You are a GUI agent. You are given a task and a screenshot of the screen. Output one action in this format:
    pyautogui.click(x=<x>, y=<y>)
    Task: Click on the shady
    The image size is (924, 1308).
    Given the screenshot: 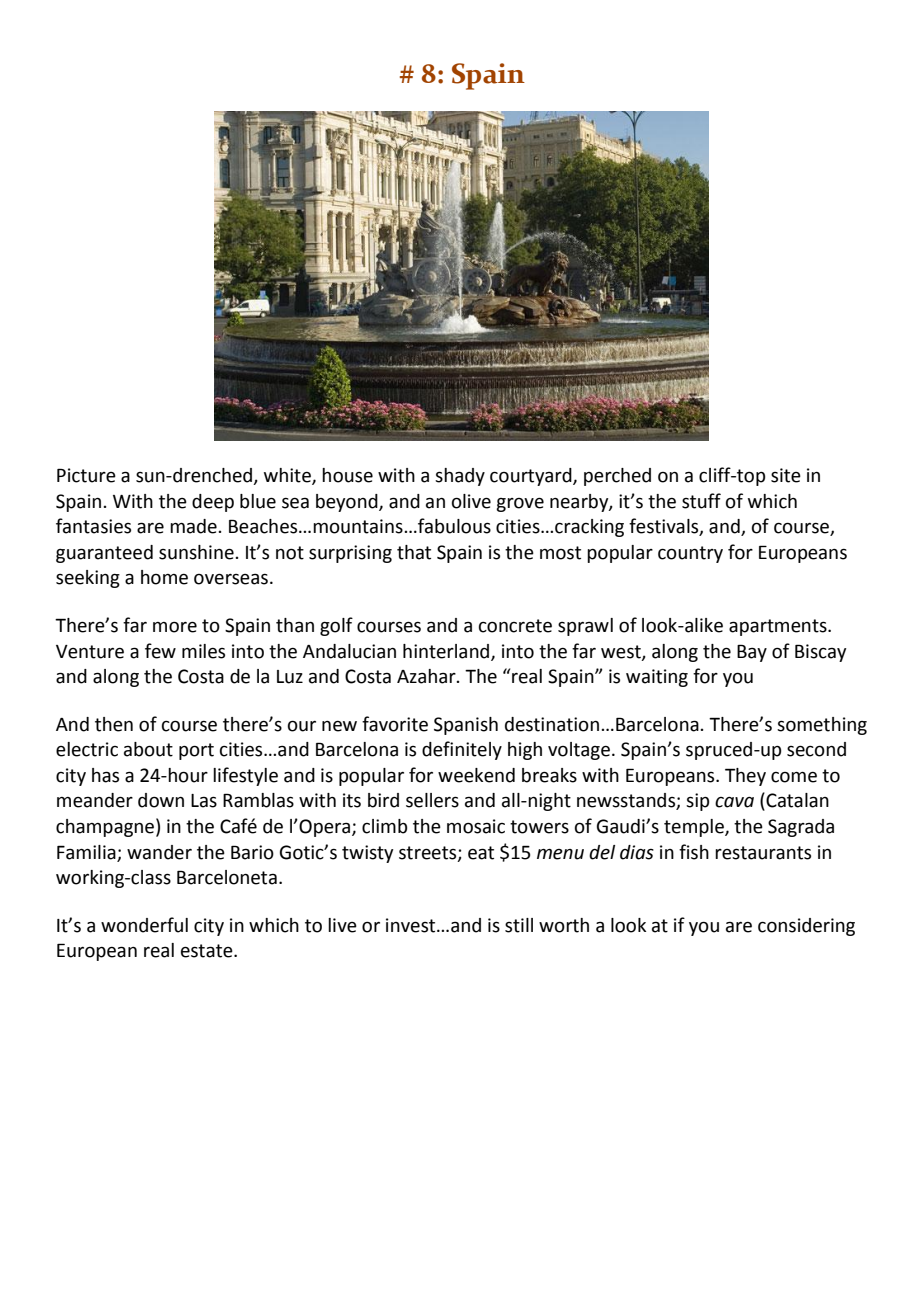 What is the action you would take?
    pyautogui.click(x=460, y=477)
